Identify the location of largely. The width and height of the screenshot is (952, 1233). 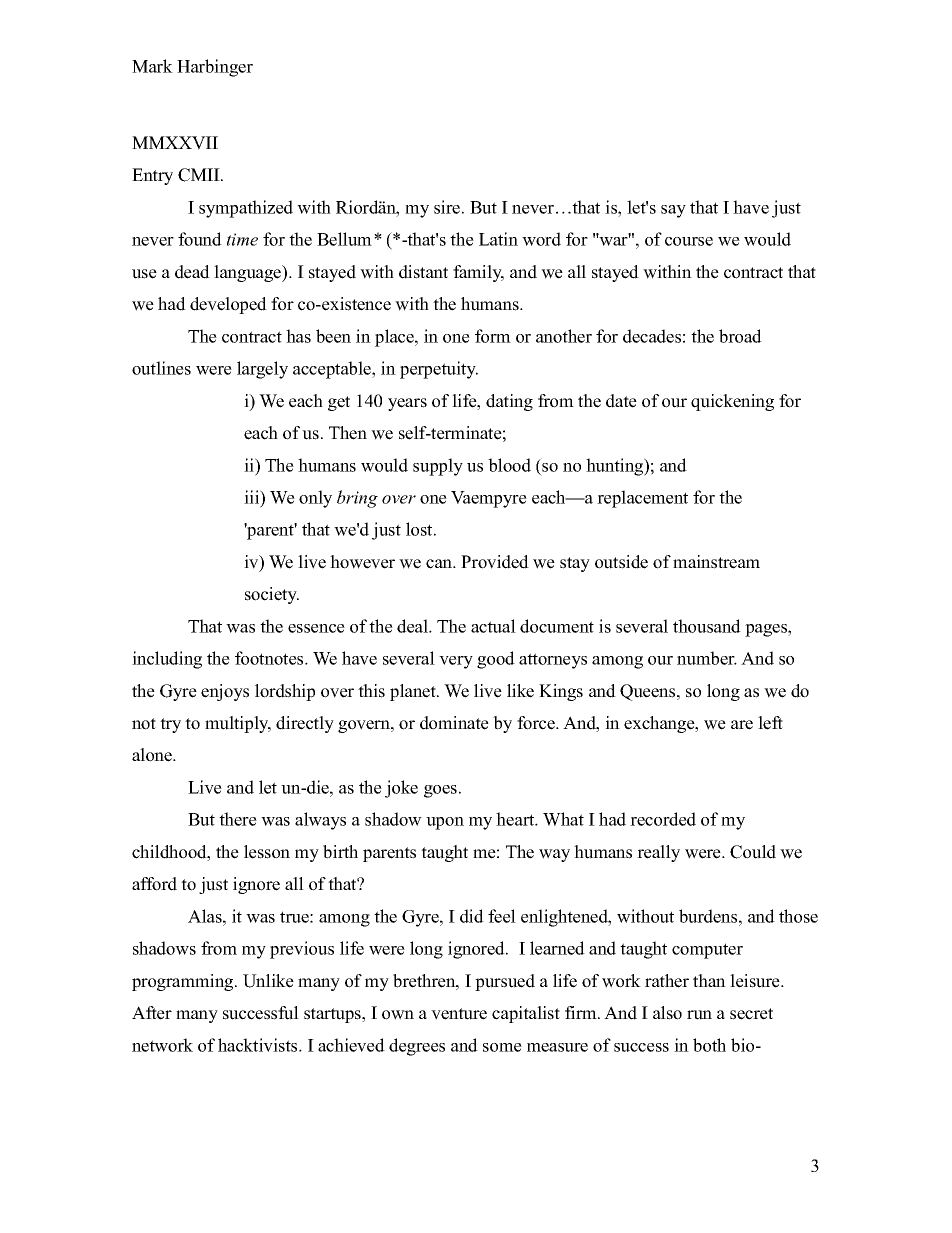
(262, 370).
